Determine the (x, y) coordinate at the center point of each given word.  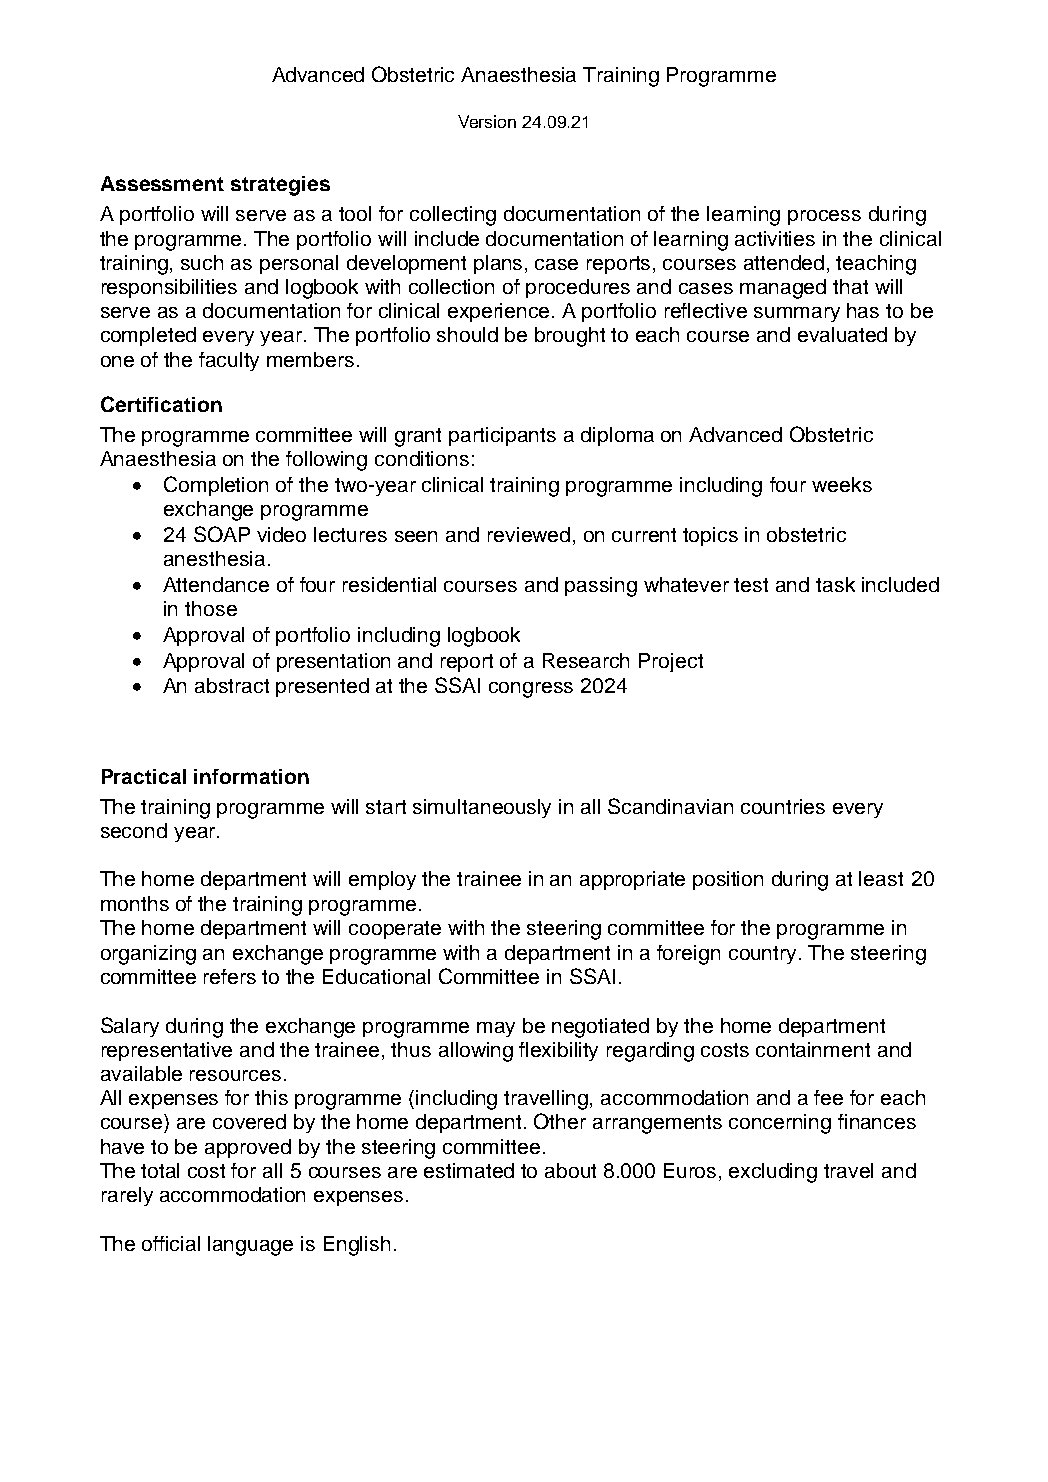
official (171, 1243)
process (824, 217)
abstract (232, 685)
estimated (469, 1170)
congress (531, 690)
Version (487, 121)
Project (671, 662)
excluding (773, 1173)
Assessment (162, 183)
